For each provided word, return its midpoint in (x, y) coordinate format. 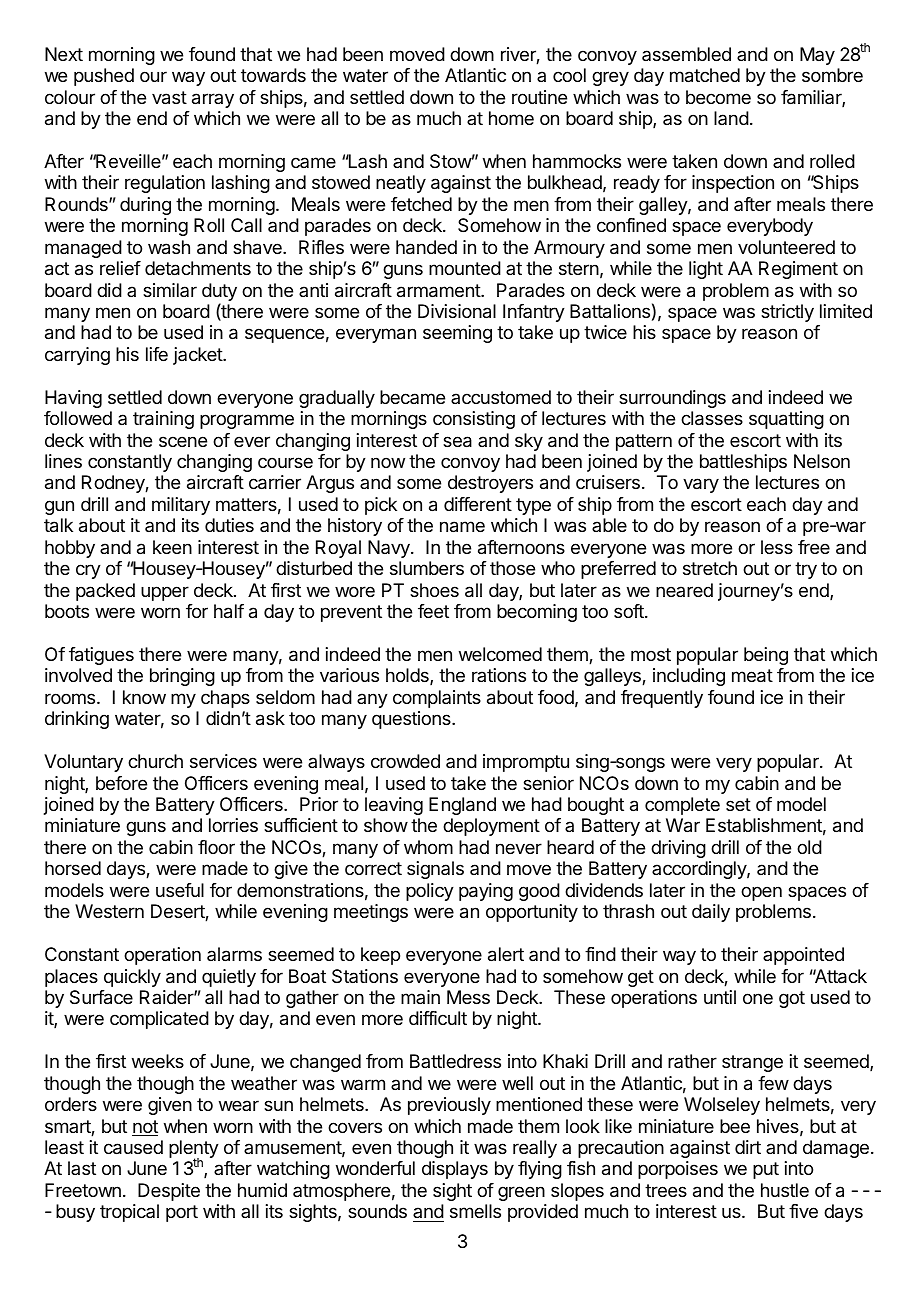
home (511, 118)
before (121, 783)
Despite (169, 1192)
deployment (491, 827)
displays (455, 1170)
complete (682, 806)
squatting (786, 420)
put (766, 1170)
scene (183, 441)
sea (457, 442)
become (718, 97)
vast (169, 98)
